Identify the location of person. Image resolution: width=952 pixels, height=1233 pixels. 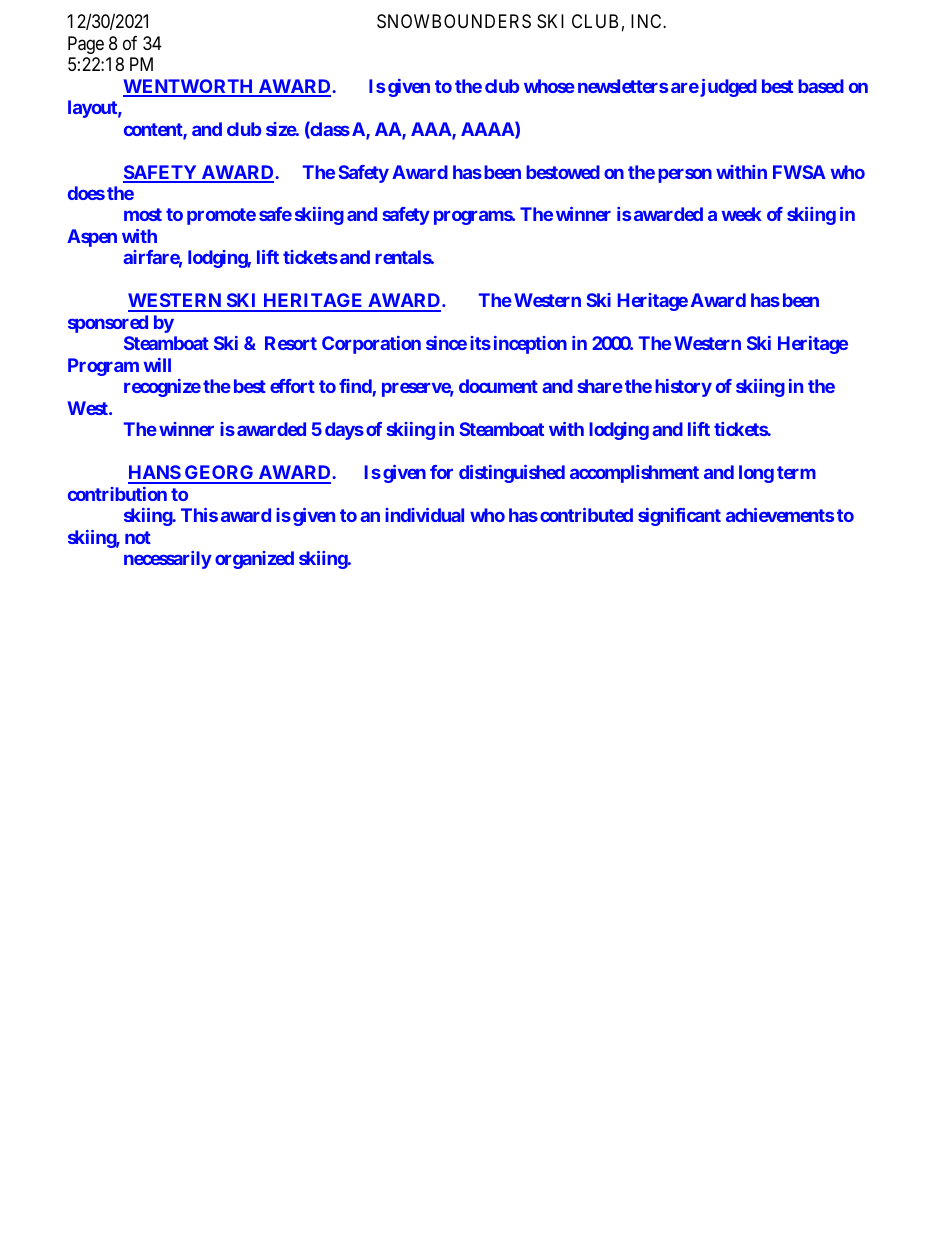
(685, 175).
